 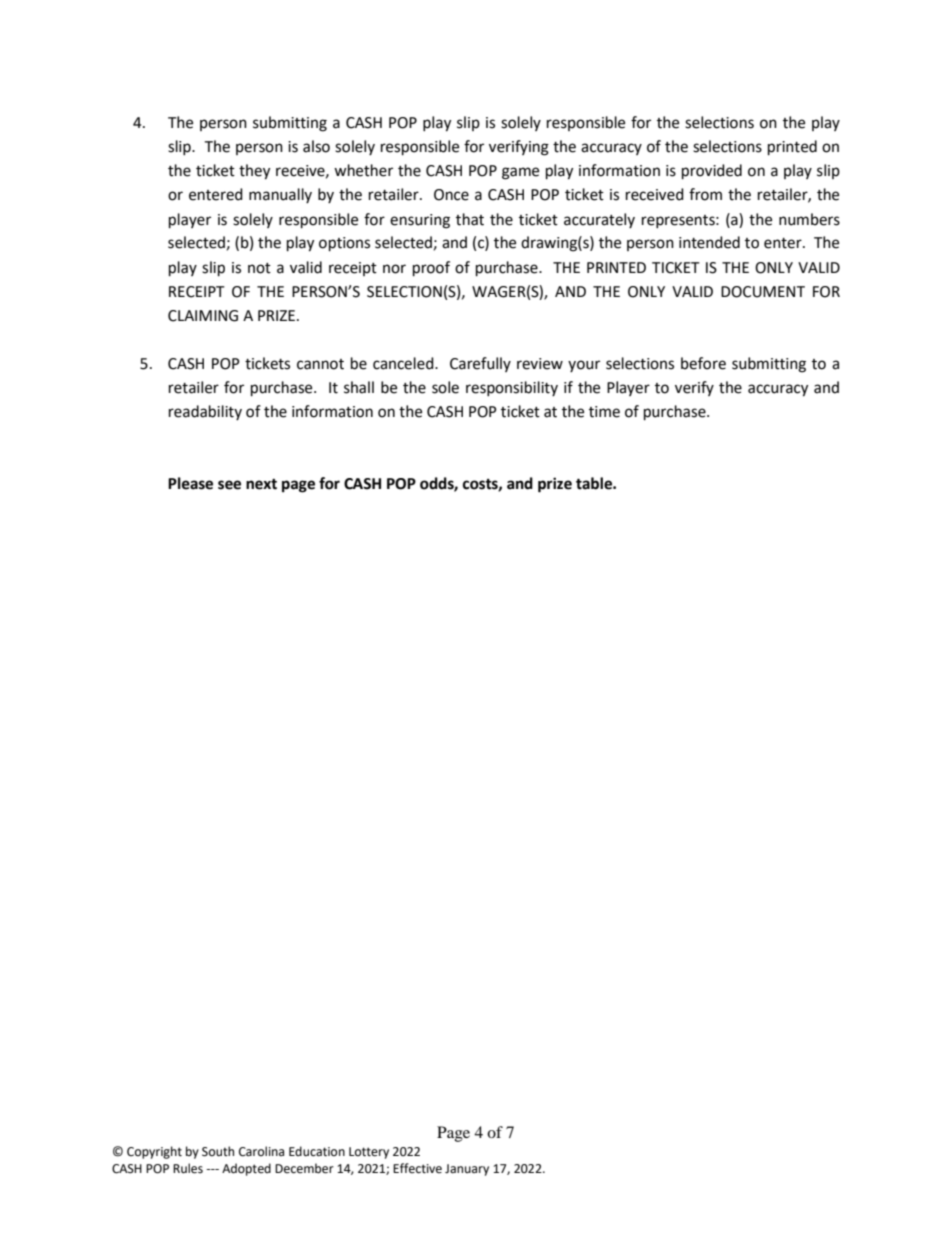 I want to click on Lottery, so click(x=369, y=1153).
